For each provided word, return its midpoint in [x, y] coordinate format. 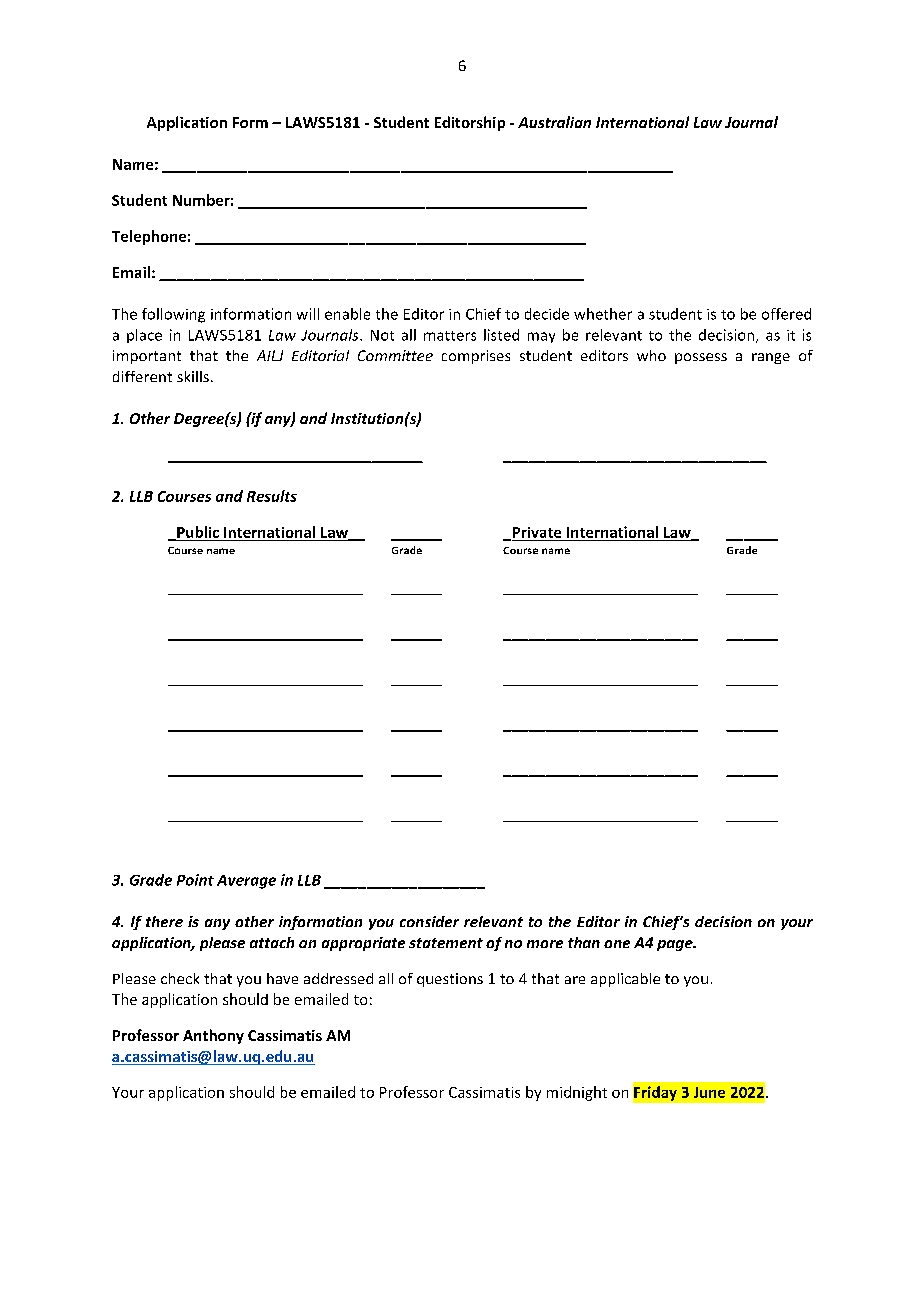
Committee [395, 355]
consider [429, 921]
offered [786, 314]
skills [193, 376]
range [771, 358]
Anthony [213, 1036]
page [676, 945]
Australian [554, 122]
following [173, 315]
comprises [476, 357]
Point [195, 880]
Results [272, 496]
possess [701, 358]
